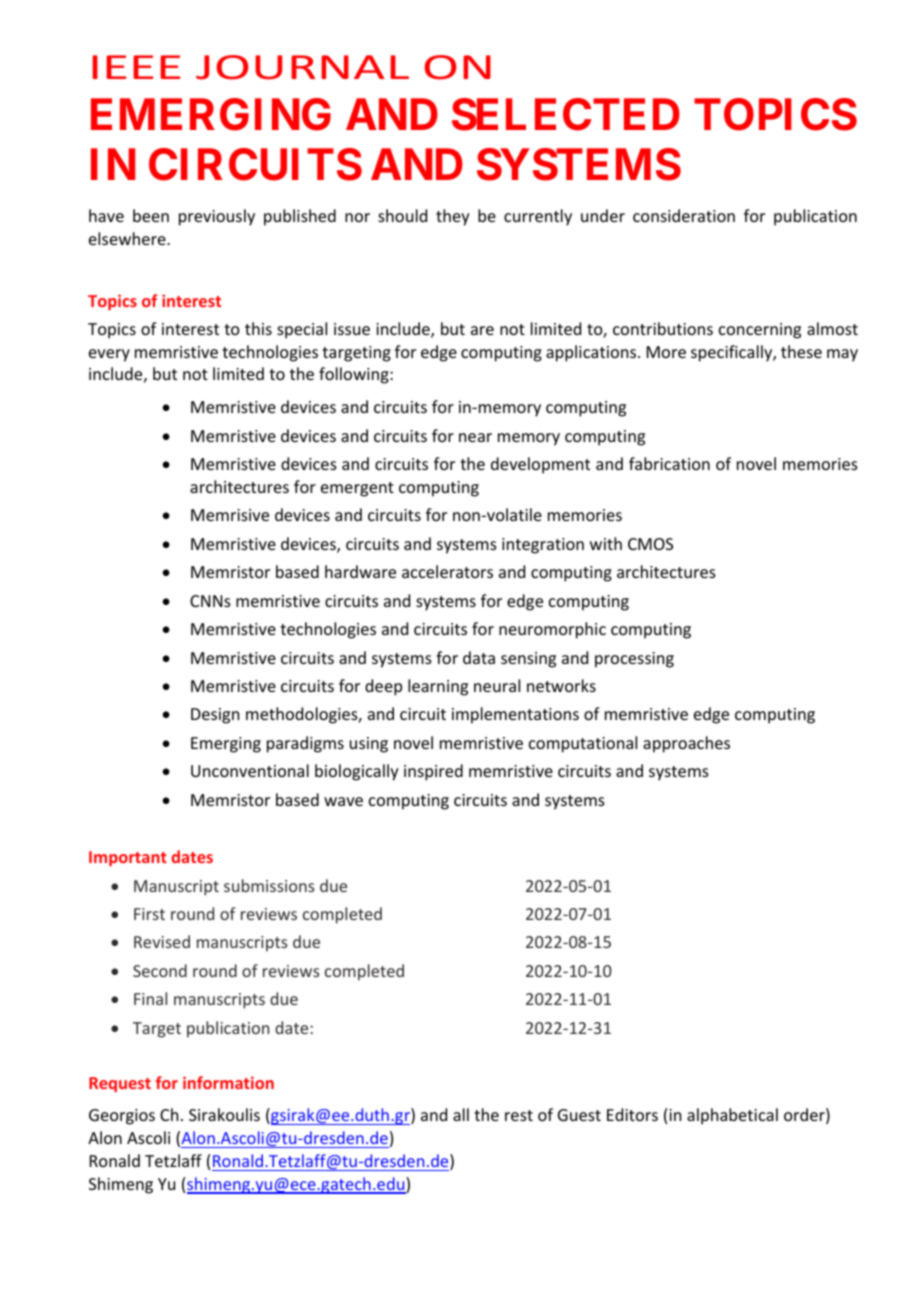  Describe the element at coordinates (136, 67) in the screenshot. I see `IEEE` at that location.
